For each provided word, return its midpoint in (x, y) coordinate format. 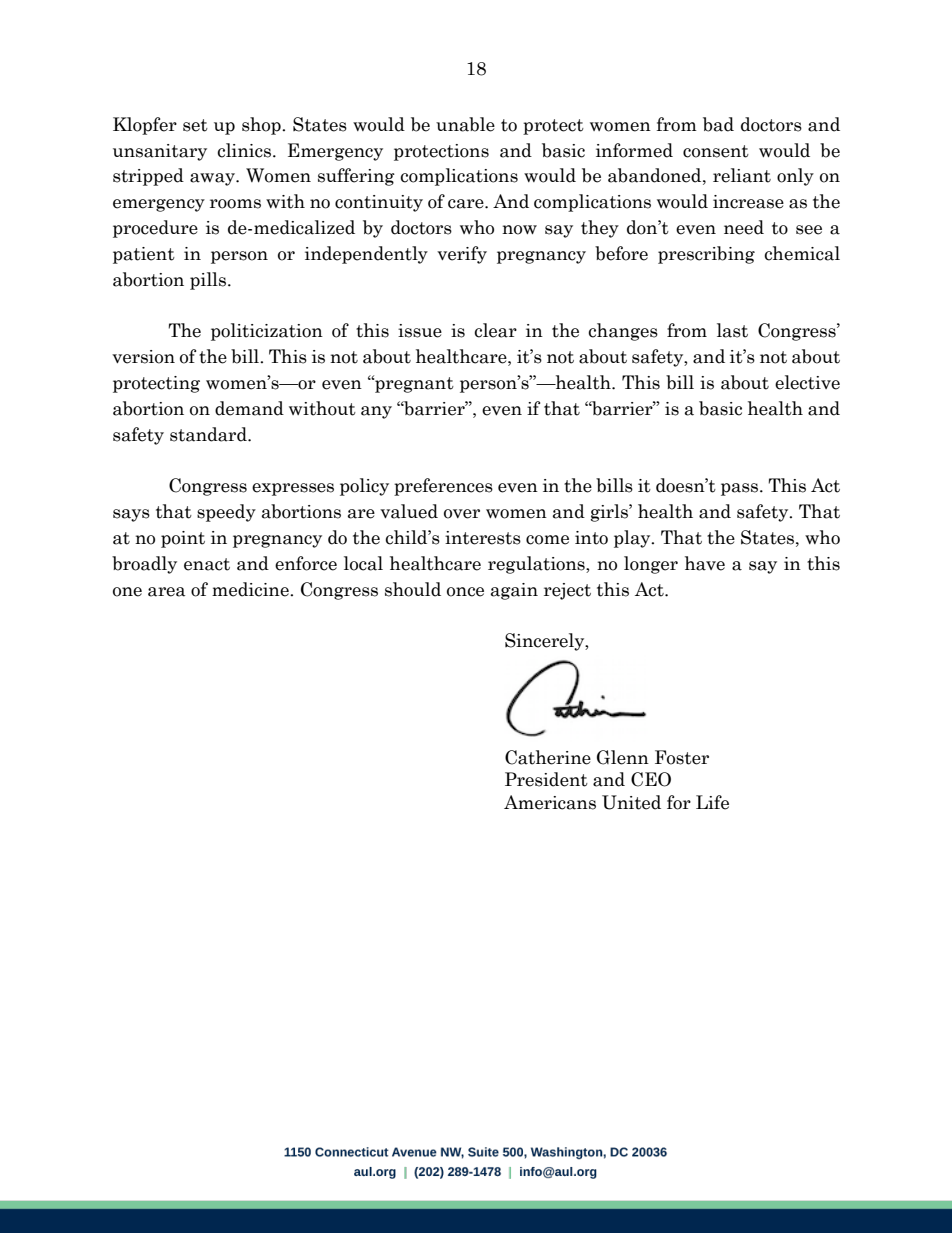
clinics (244, 150)
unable (465, 124)
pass (739, 489)
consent (716, 151)
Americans (550, 802)
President (546, 779)
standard (209, 434)
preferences (443, 487)
